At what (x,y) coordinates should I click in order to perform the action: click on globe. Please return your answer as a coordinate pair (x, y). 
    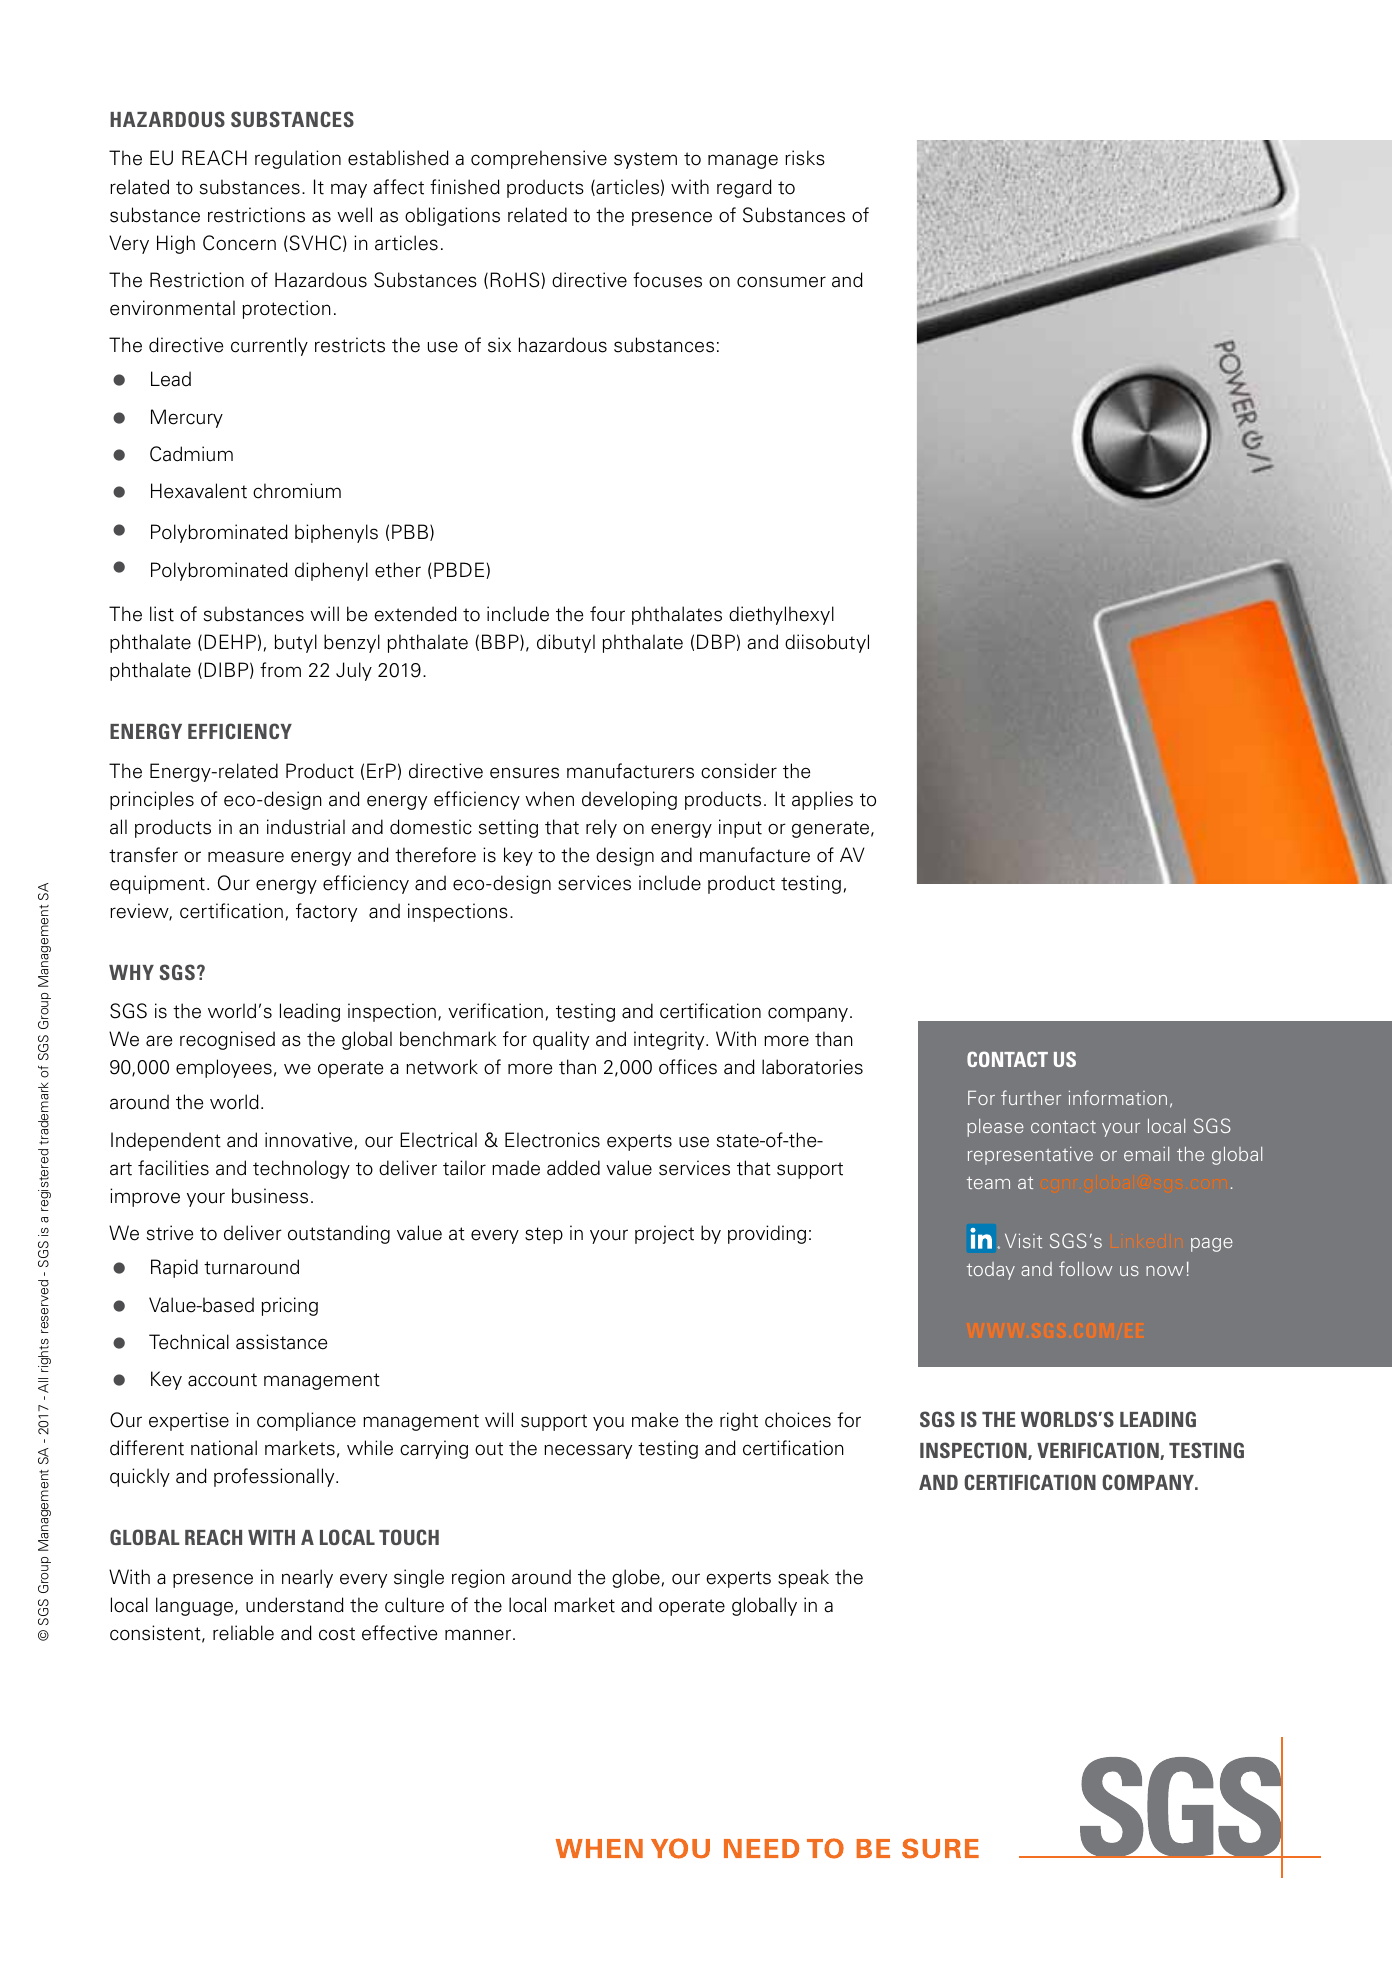
    Looking at the image, I should click on (636, 1578).
